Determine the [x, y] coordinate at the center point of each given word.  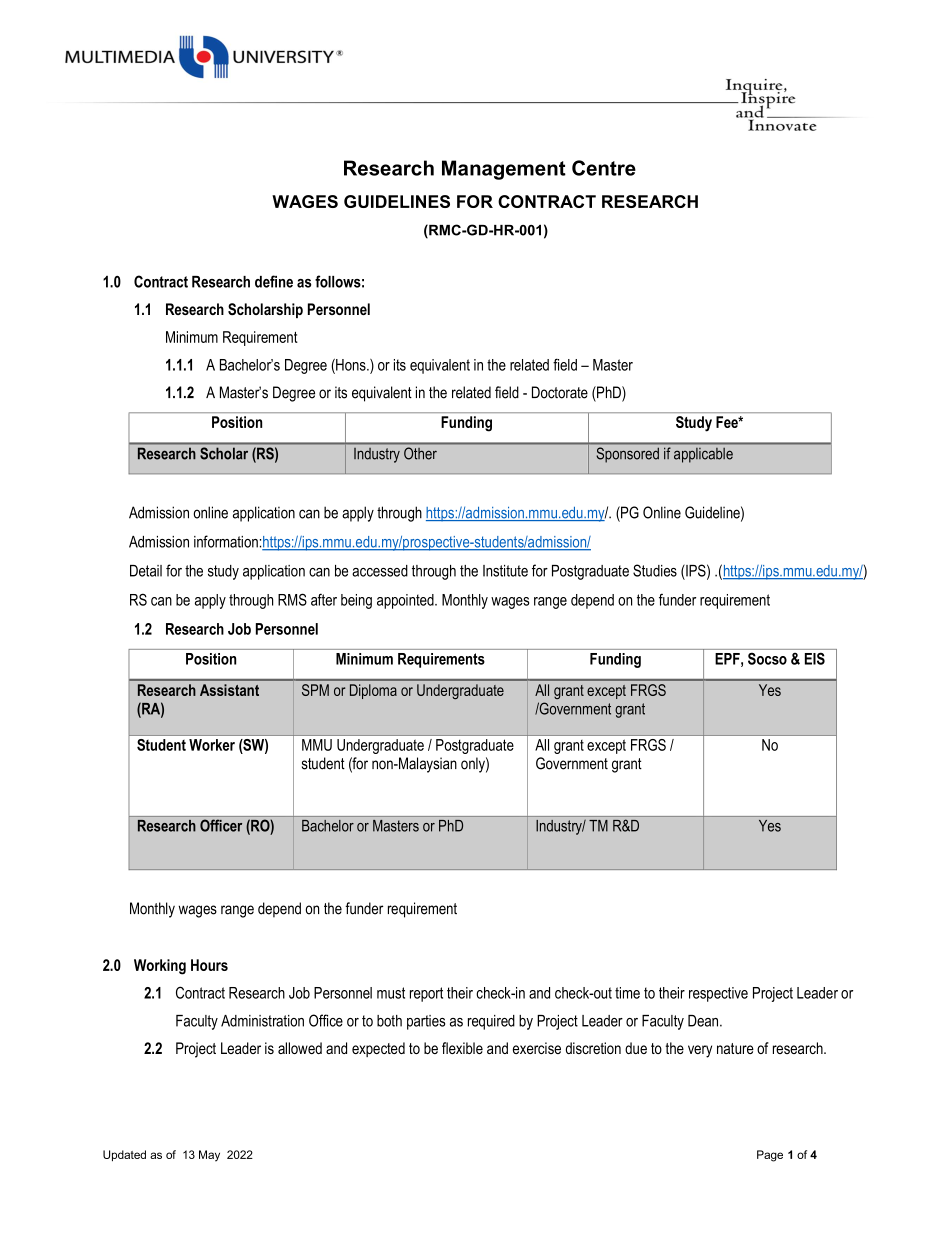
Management [504, 170]
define [274, 281]
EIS [815, 659]
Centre [604, 168]
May [209, 1156]
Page [770, 1156]
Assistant [229, 690]
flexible [462, 1048]
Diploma [373, 691]
